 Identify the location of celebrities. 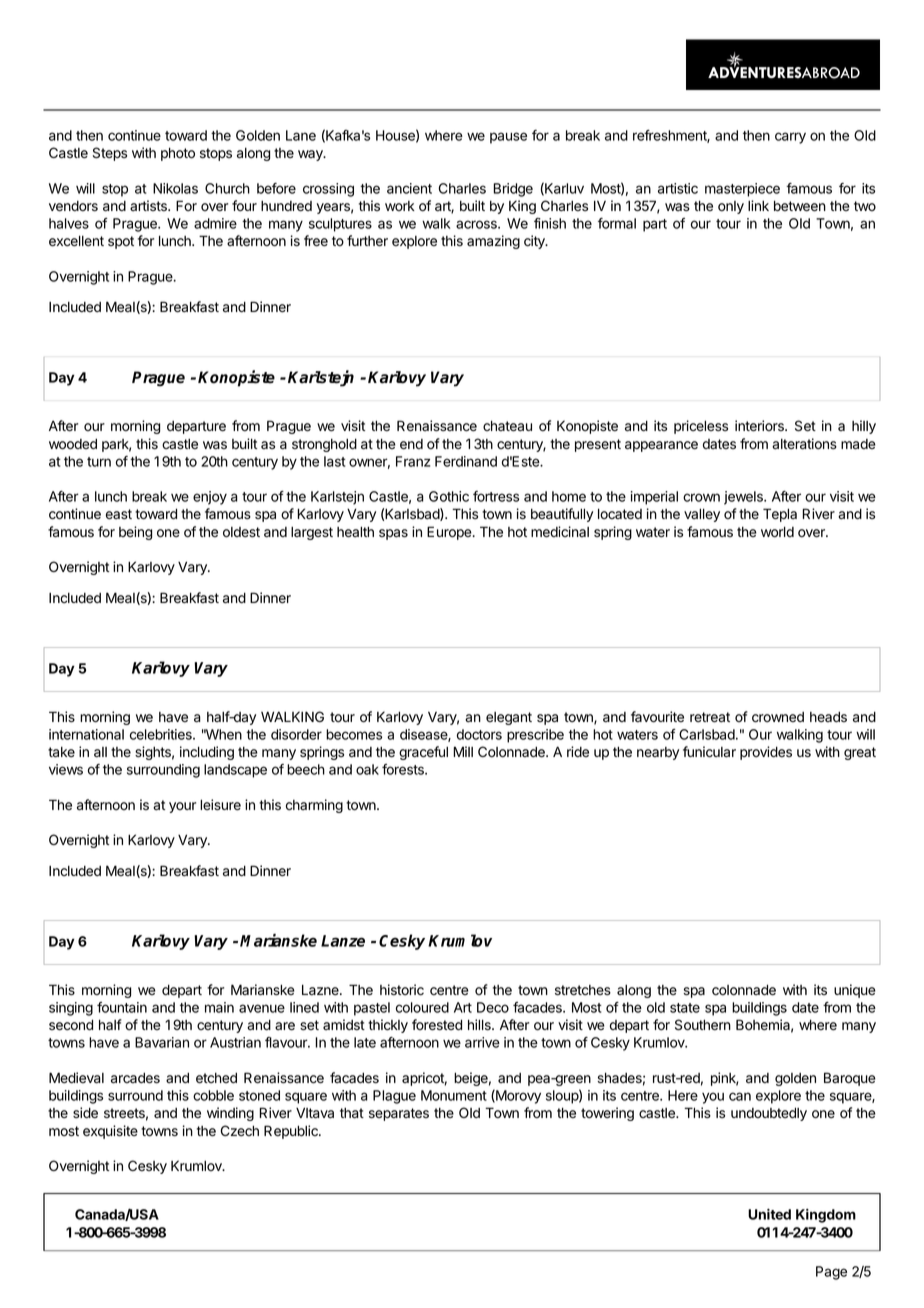
(162, 734).
